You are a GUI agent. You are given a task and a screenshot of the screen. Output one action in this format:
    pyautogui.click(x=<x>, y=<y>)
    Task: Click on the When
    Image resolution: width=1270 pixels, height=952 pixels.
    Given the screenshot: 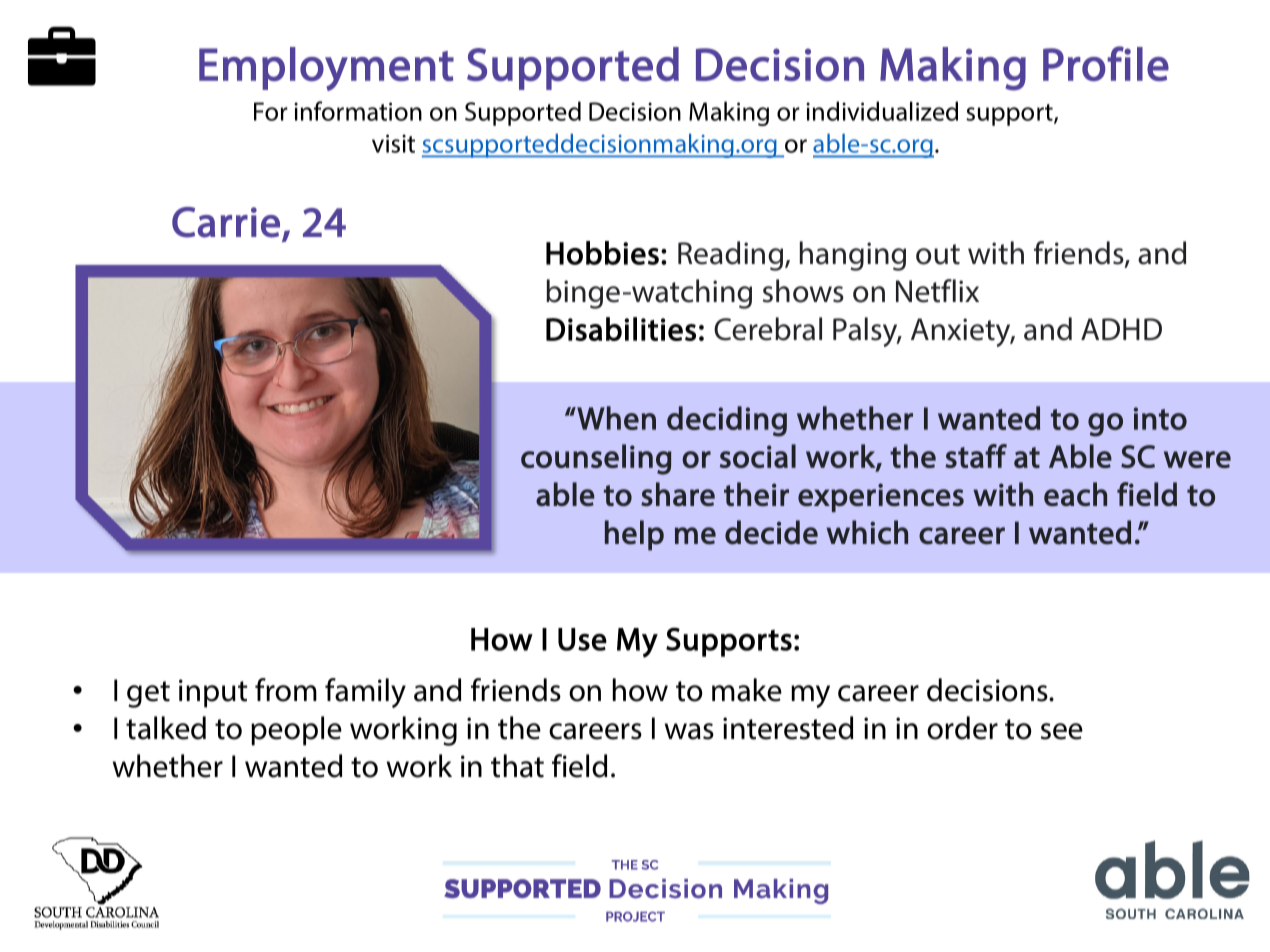 What is the action you would take?
    pyautogui.click(x=615, y=418)
